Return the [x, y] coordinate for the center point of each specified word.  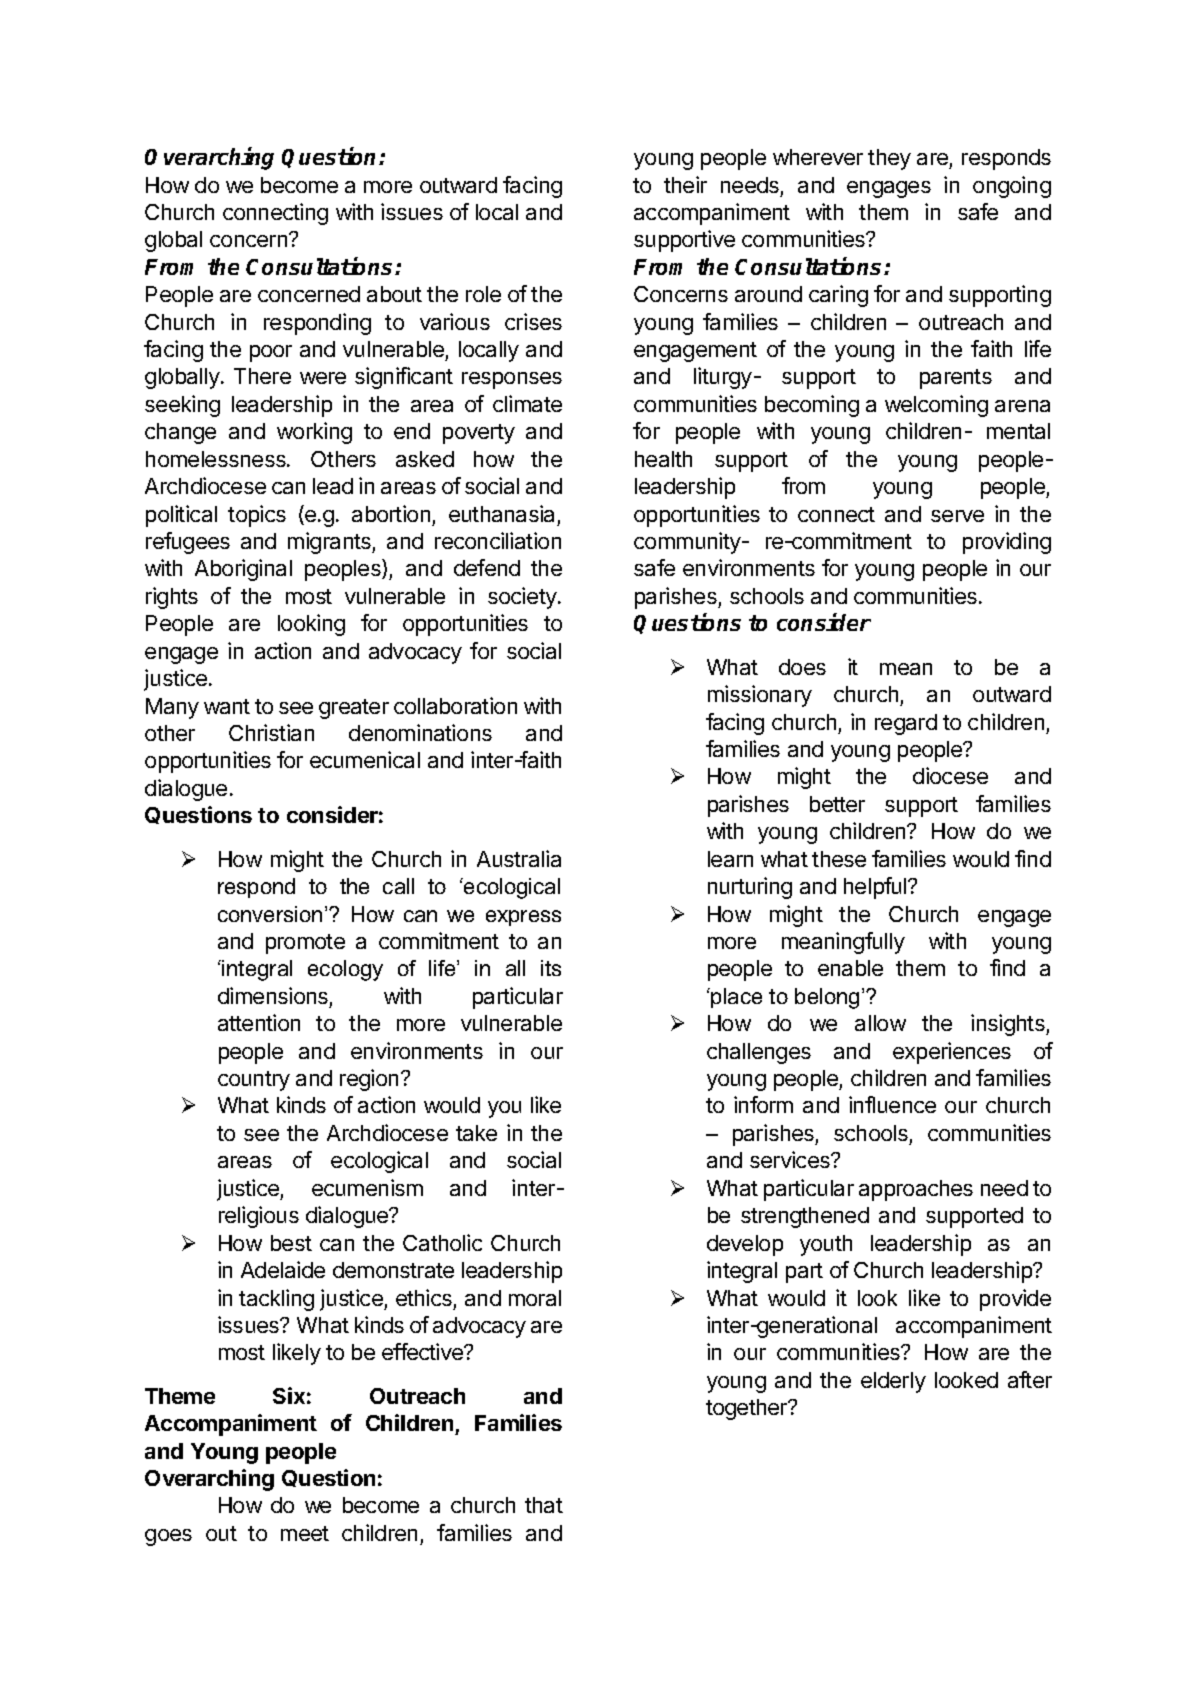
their [685, 184]
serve [957, 516]
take [476, 1133]
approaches [916, 1190]
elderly [893, 1382]
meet [305, 1533]
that [544, 1505]
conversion [270, 914]
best [291, 1243]
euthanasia [501, 513]
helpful [876, 888]
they [889, 159]
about [394, 294]
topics [257, 516]
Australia [519, 858]
